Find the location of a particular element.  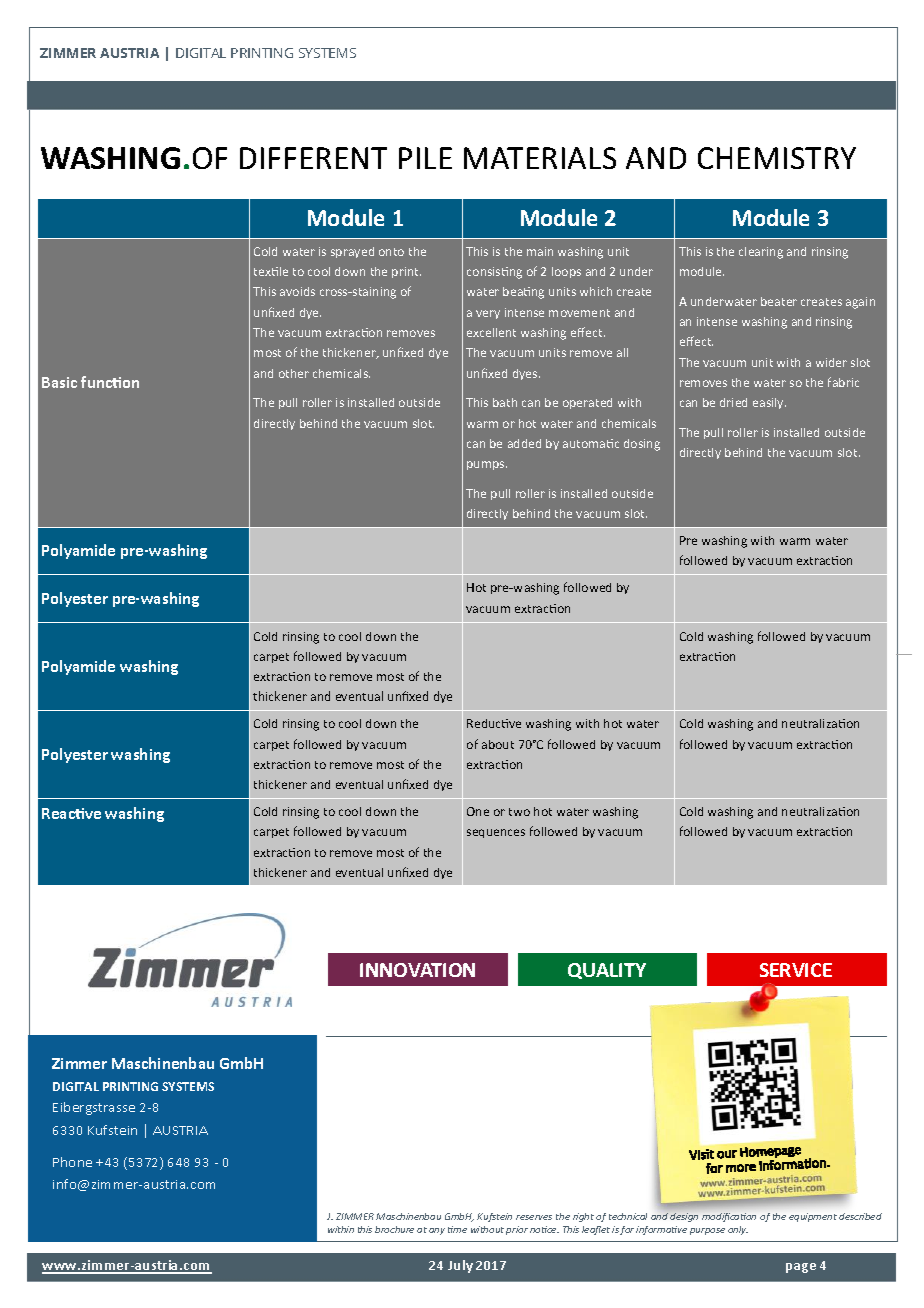

pumps is located at coordinates (487, 465).
